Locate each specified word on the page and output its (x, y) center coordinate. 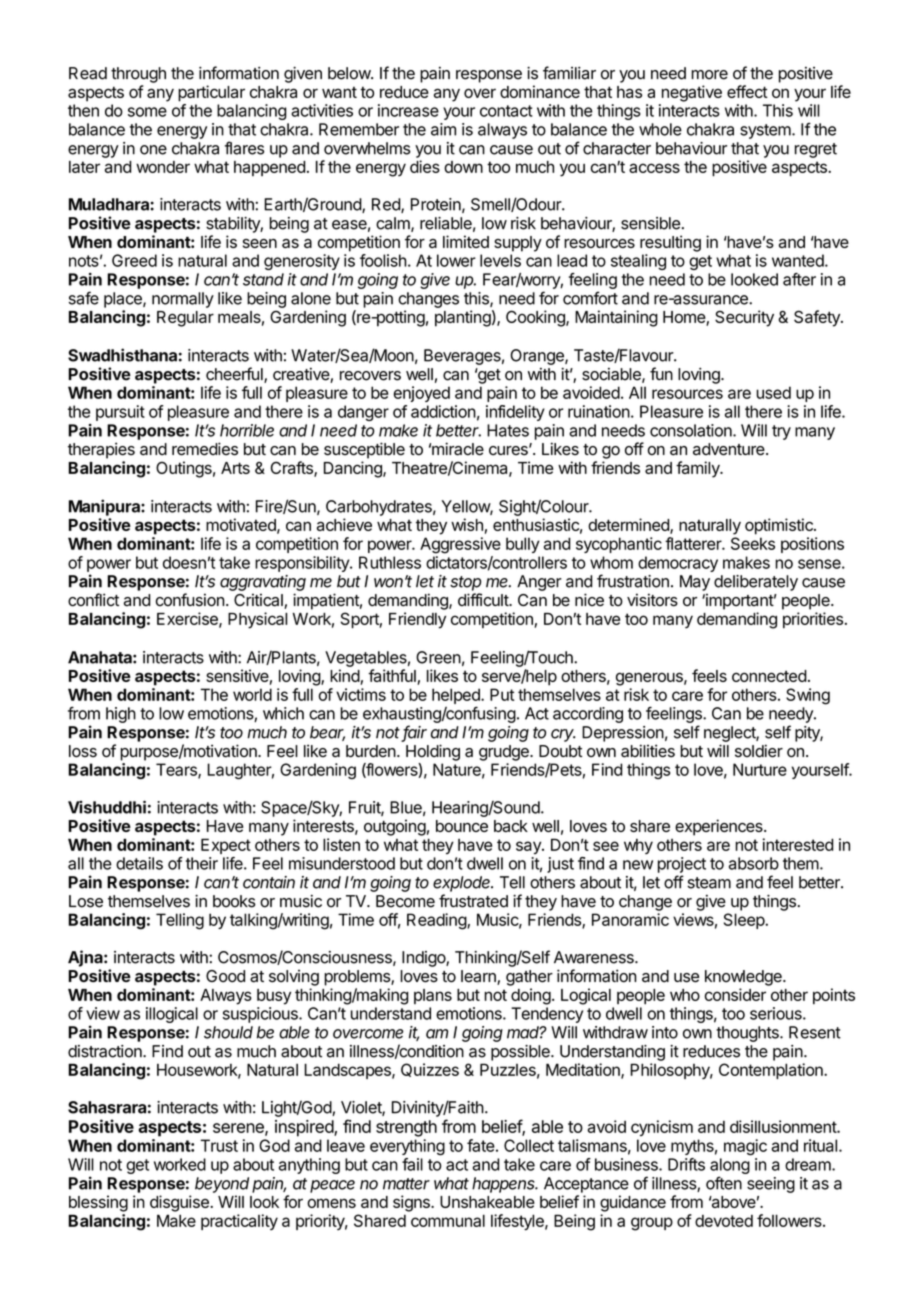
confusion (190, 600)
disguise (180, 1203)
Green (438, 657)
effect (747, 91)
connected (769, 676)
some (147, 112)
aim (443, 129)
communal (448, 1220)
